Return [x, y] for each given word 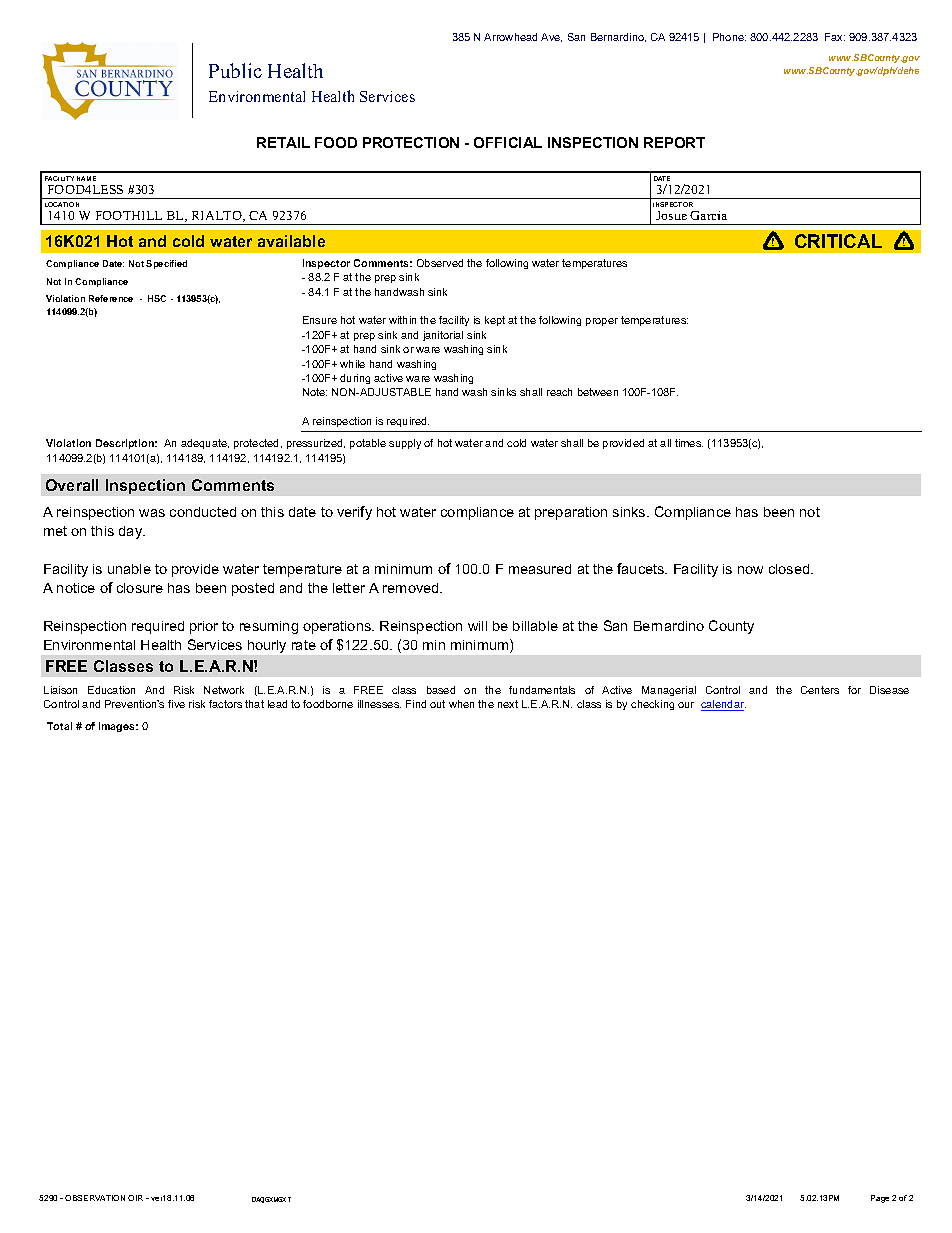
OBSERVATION [95, 1198]
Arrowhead [510, 37]
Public [235, 70]
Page [880, 1199]
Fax [835, 37]
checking [652, 705]
